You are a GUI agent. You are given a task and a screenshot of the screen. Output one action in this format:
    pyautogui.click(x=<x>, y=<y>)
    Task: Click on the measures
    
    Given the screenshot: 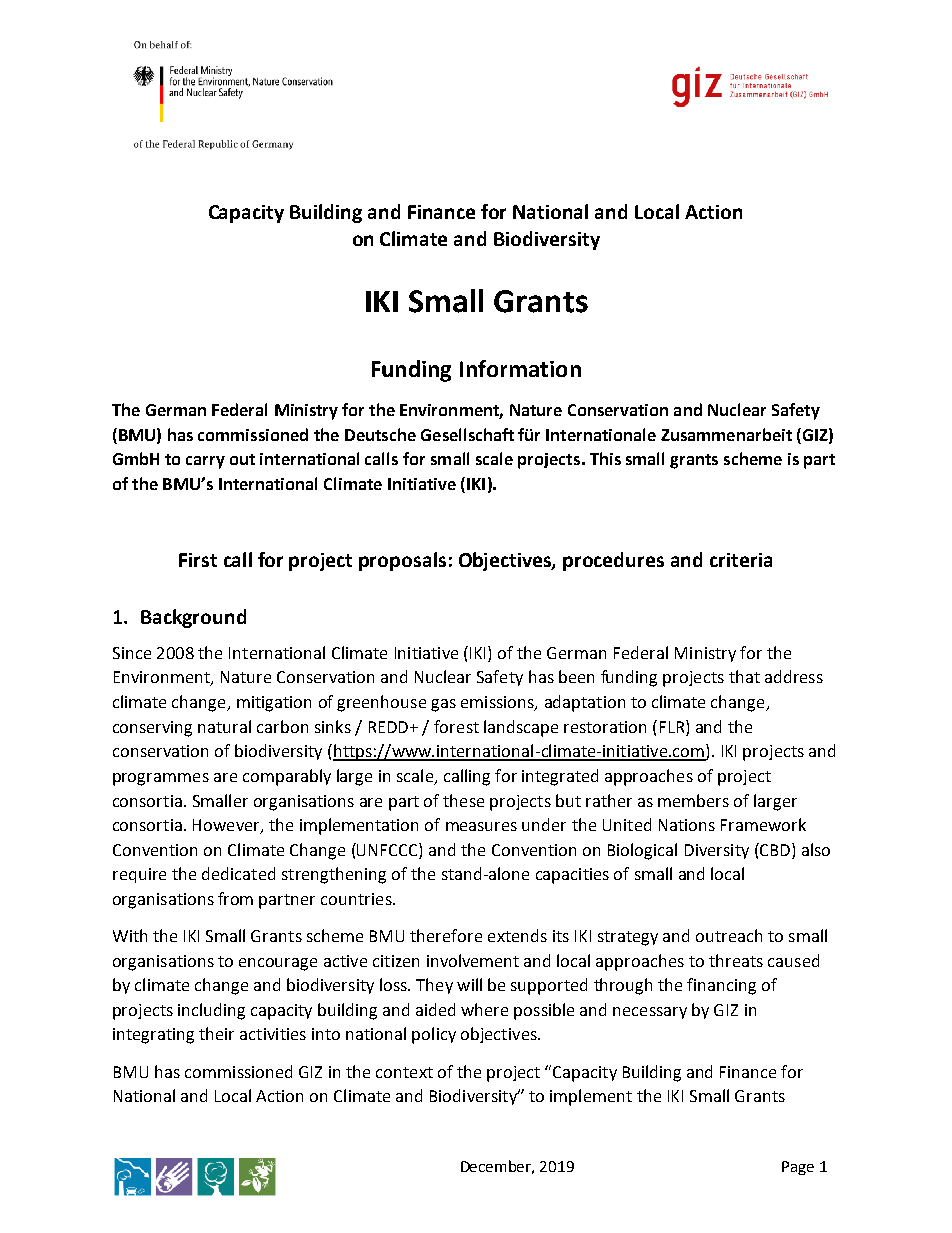 What is the action you would take?
    pyautogui.click(x=481, y=826)
